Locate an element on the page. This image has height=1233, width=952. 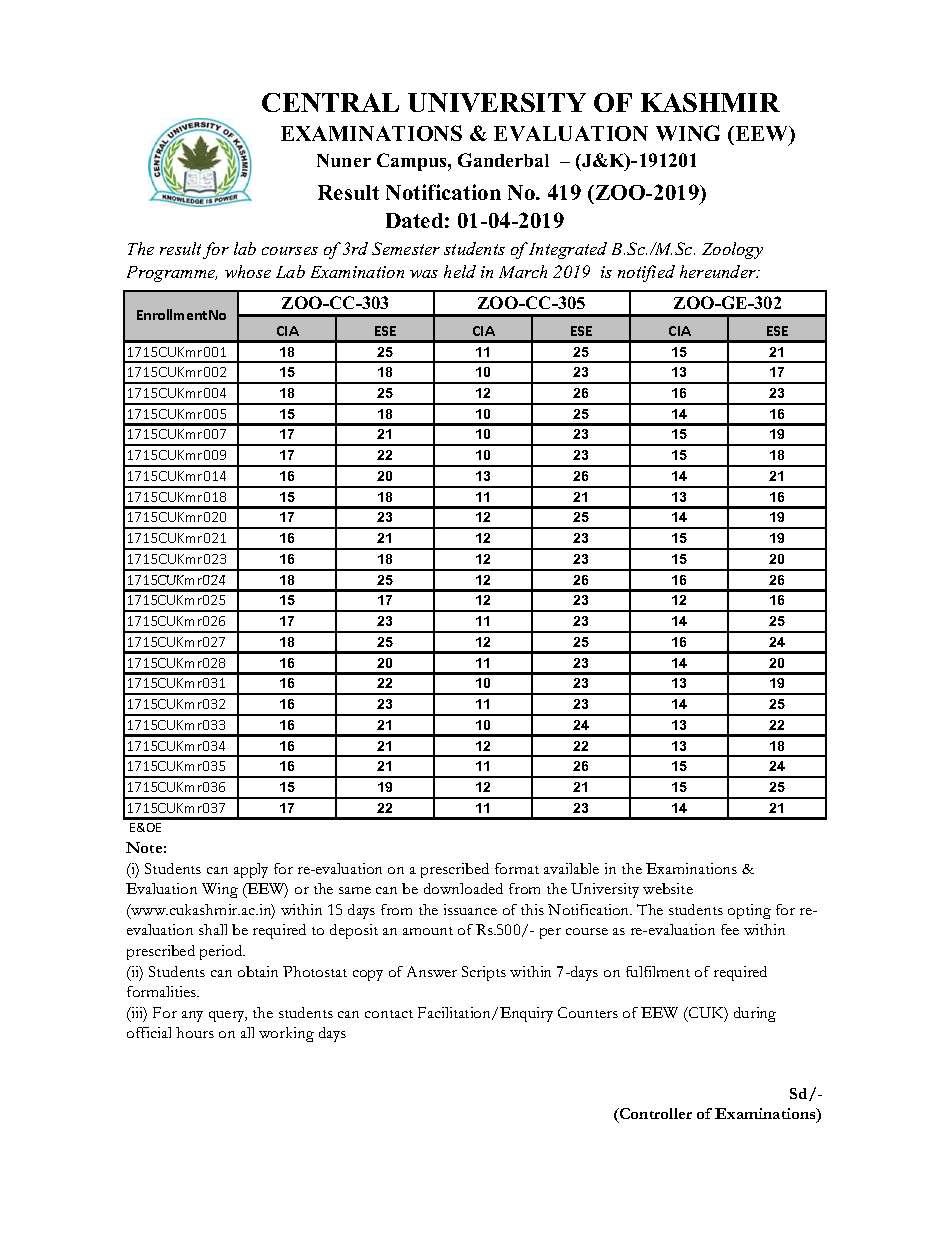
Zoology is located at coordinates (732, 250).
